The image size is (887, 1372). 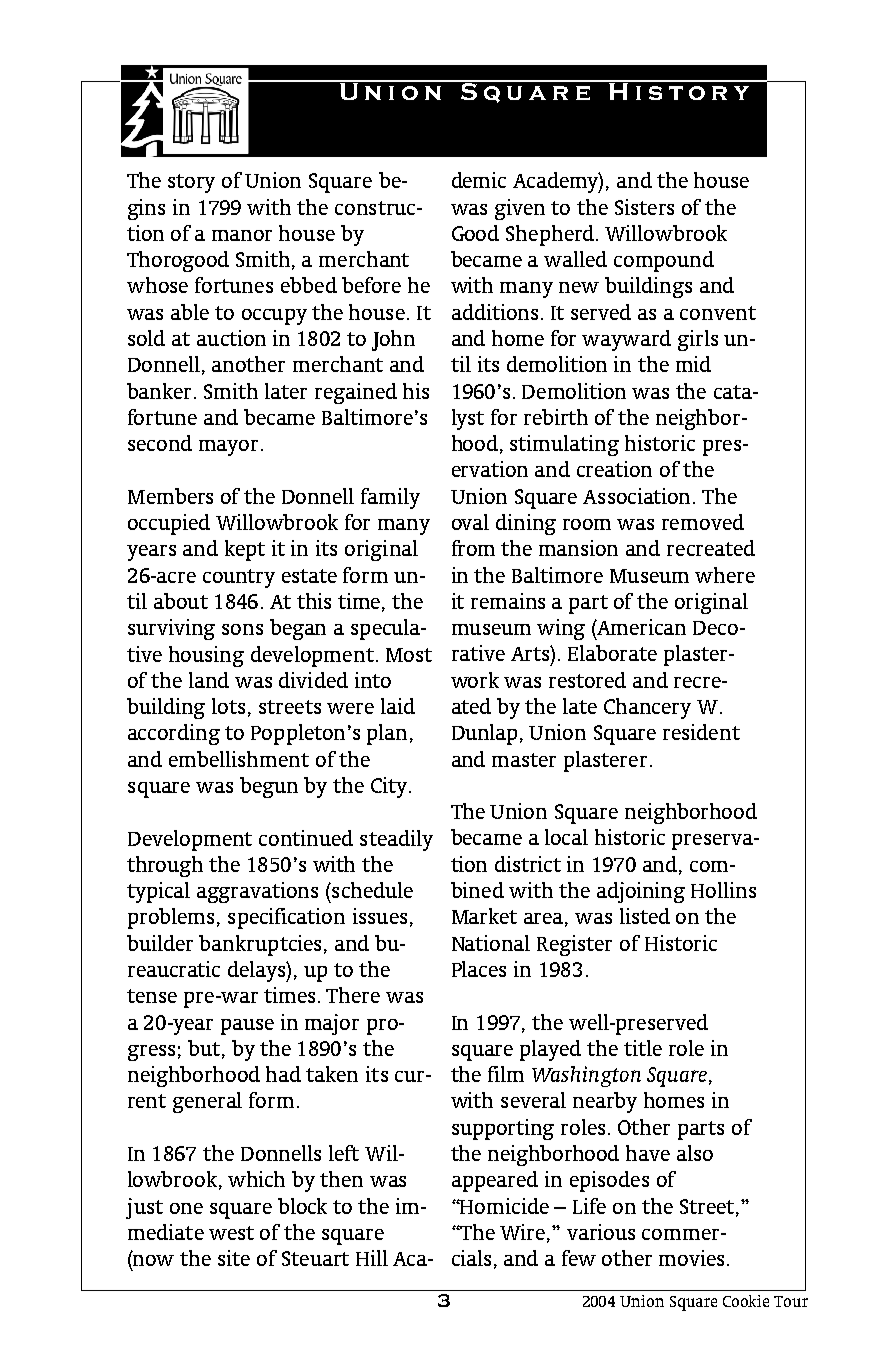 I want to click on embellishment, so click(x=239, y=759).
